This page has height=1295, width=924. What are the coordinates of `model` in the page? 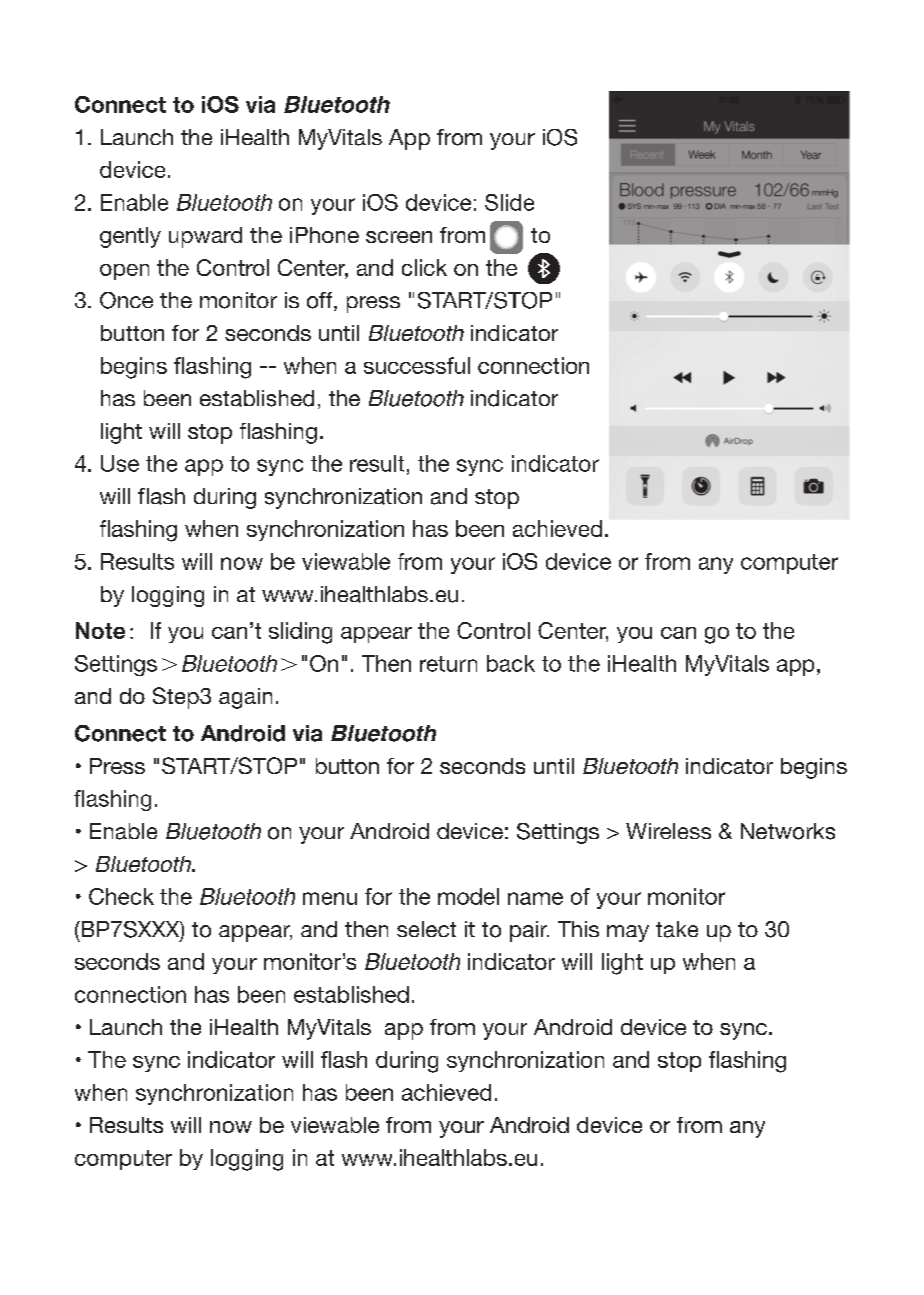 It's located at (468, 896).
